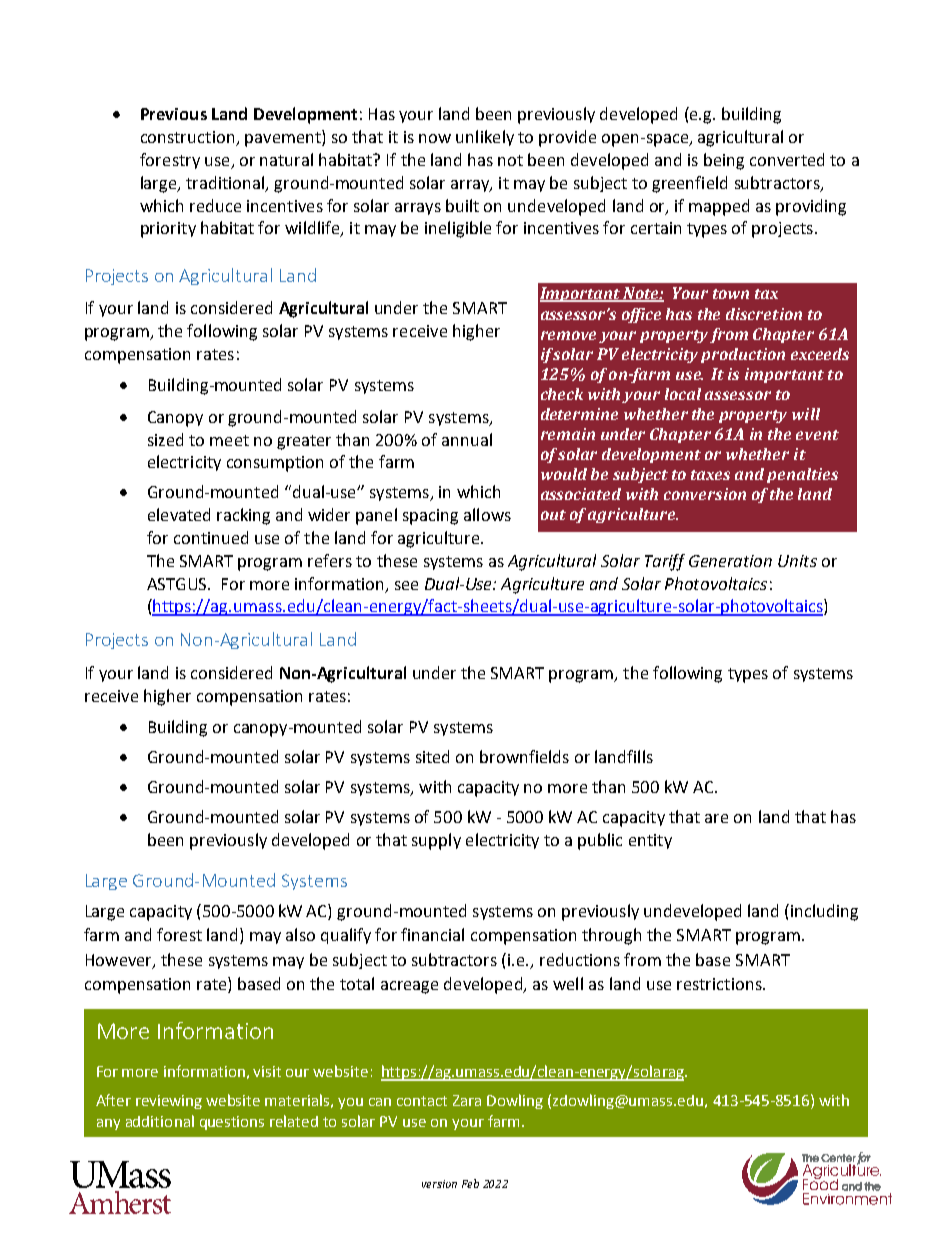 This screenshot has width=952, height=1233. What do you see at coordinates (160, 1121) in the screenshot?
I see `additional` at bounding box center [160, 1121].
